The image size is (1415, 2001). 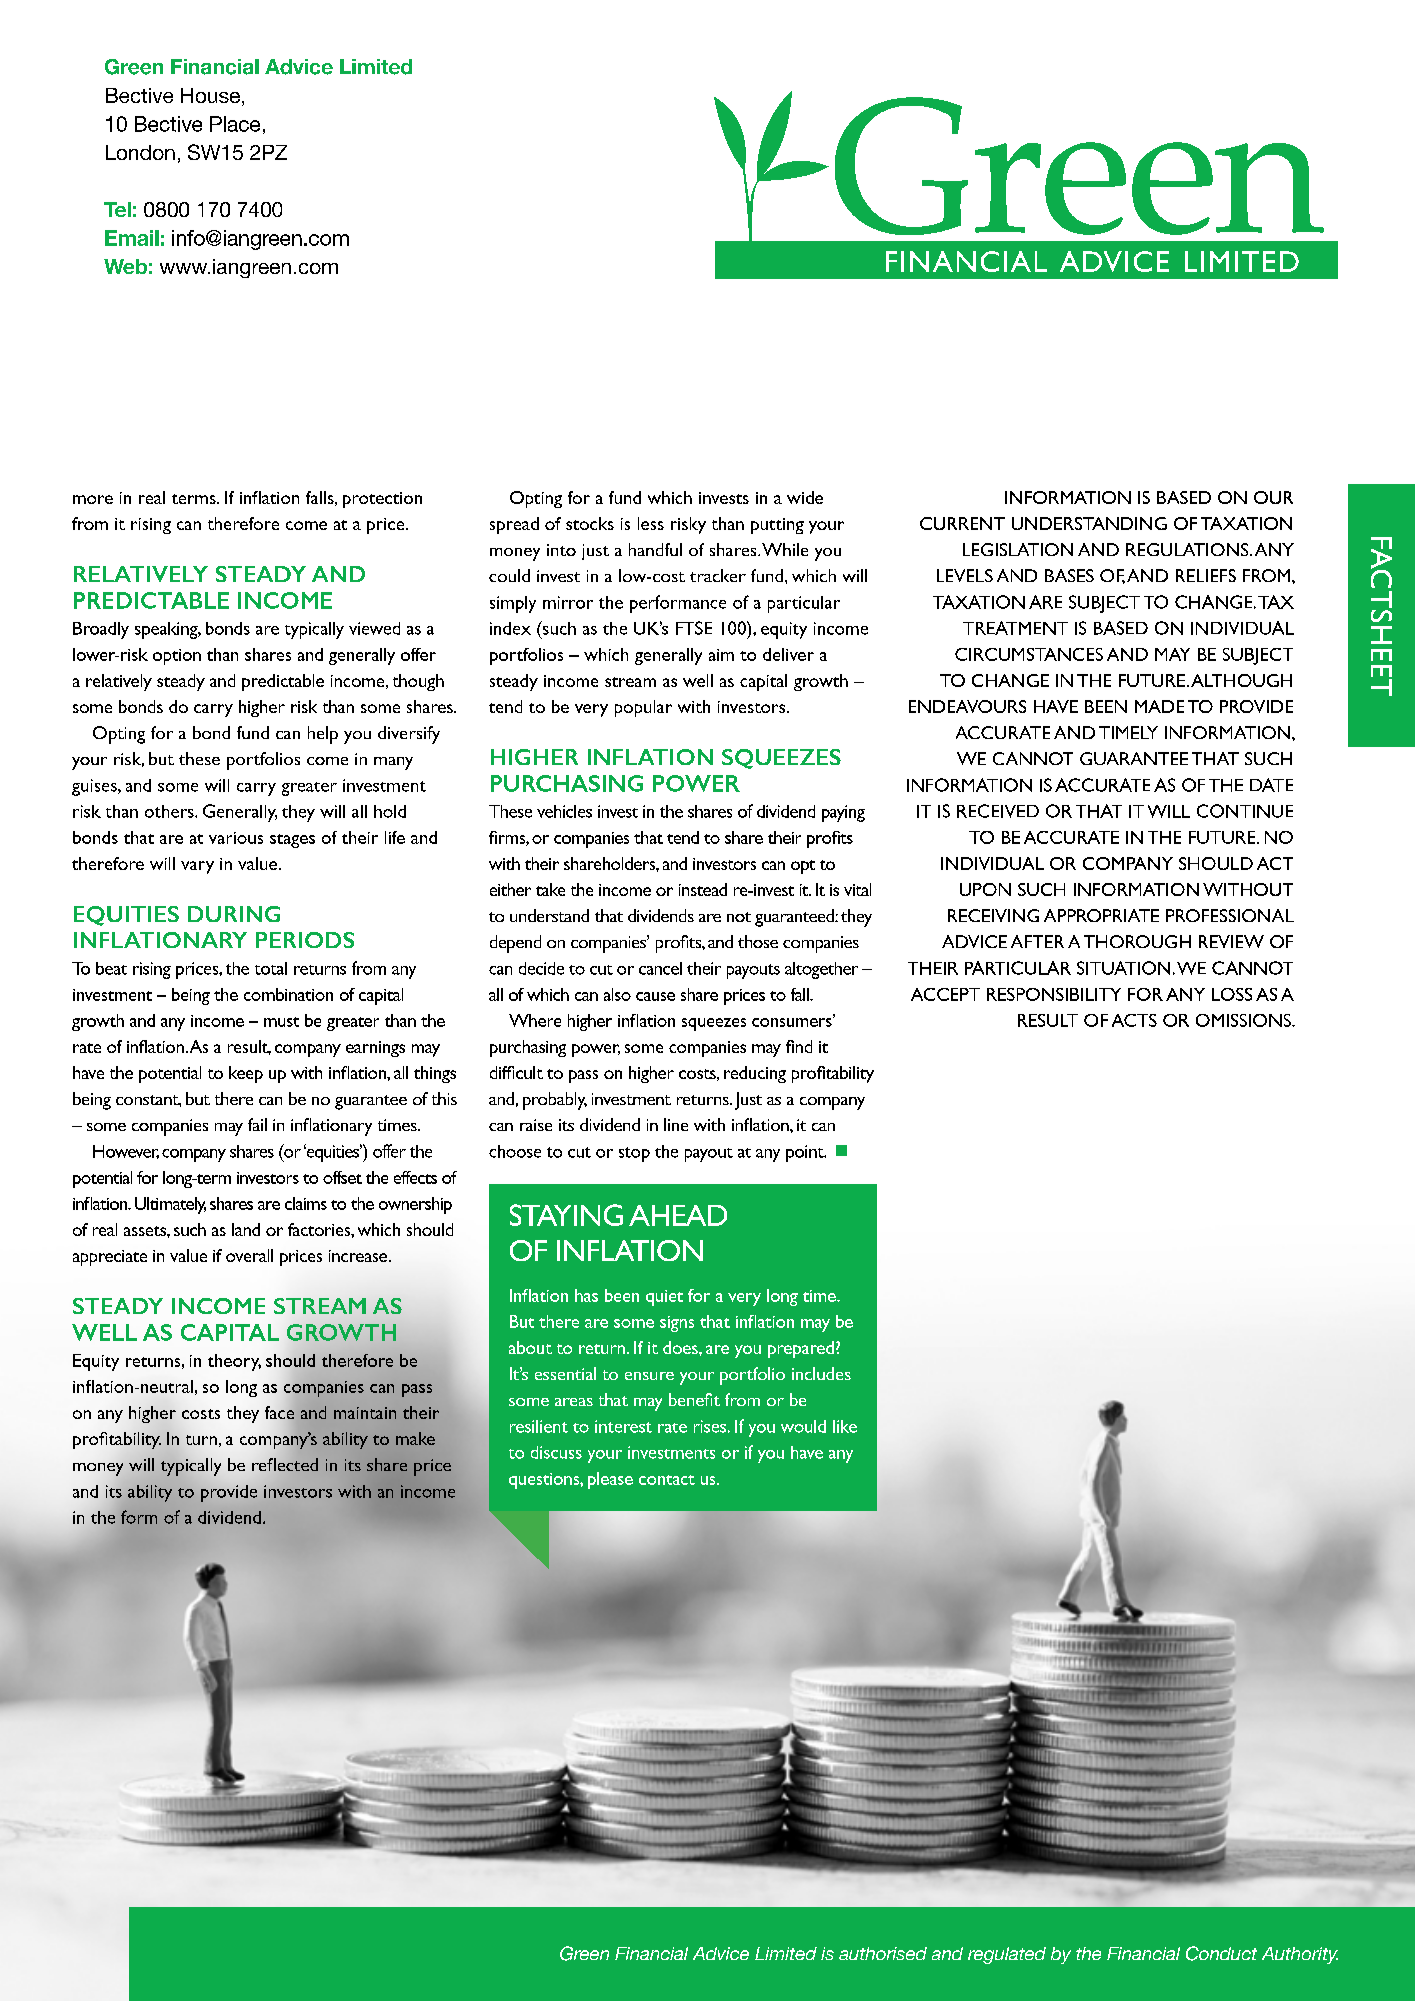 What do you see at coordinates (415, 1438) in the screenshot?
I see `make` at bounding box center [415, 1438].
